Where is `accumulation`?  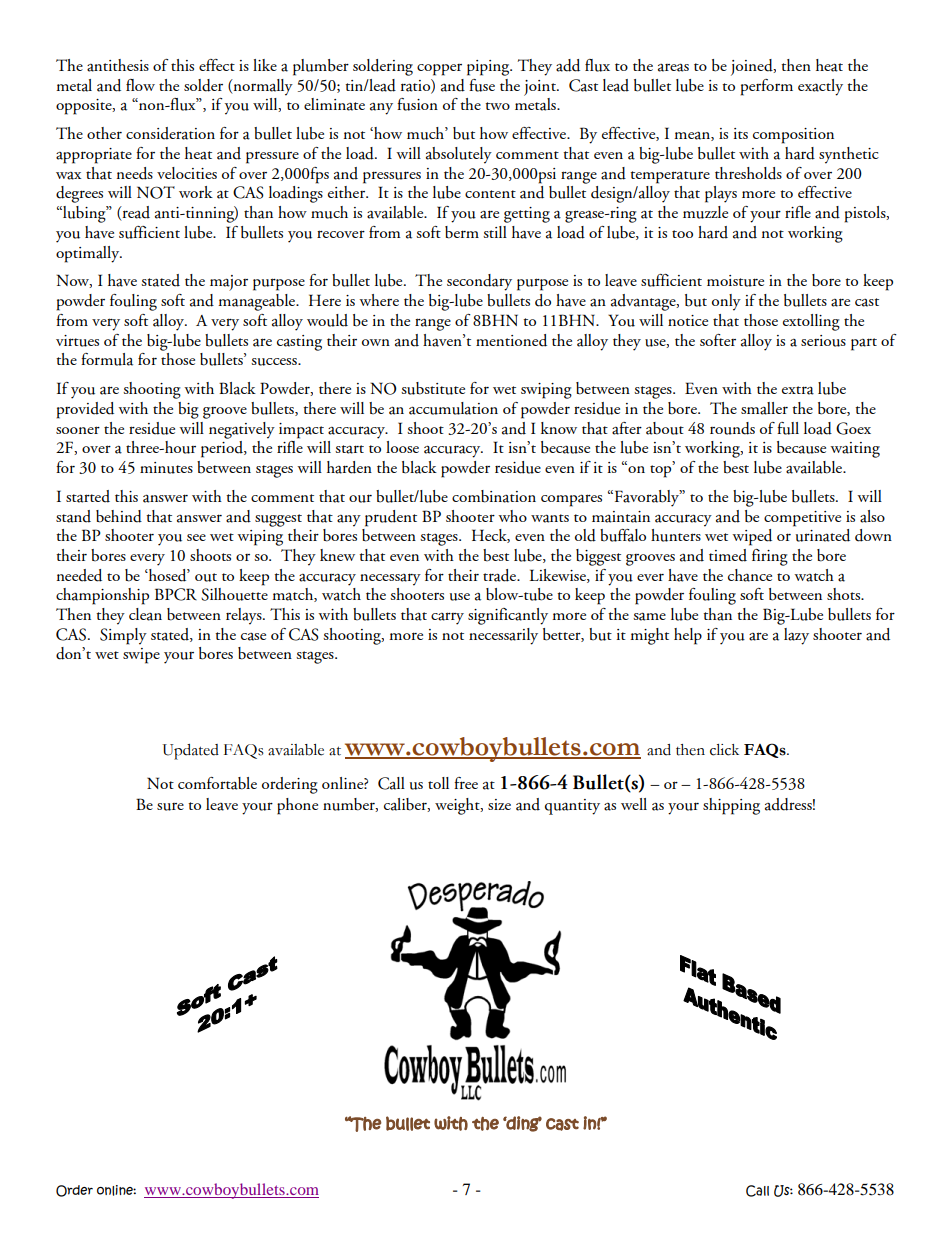
accumulation is located at coordinates (453, 408).
